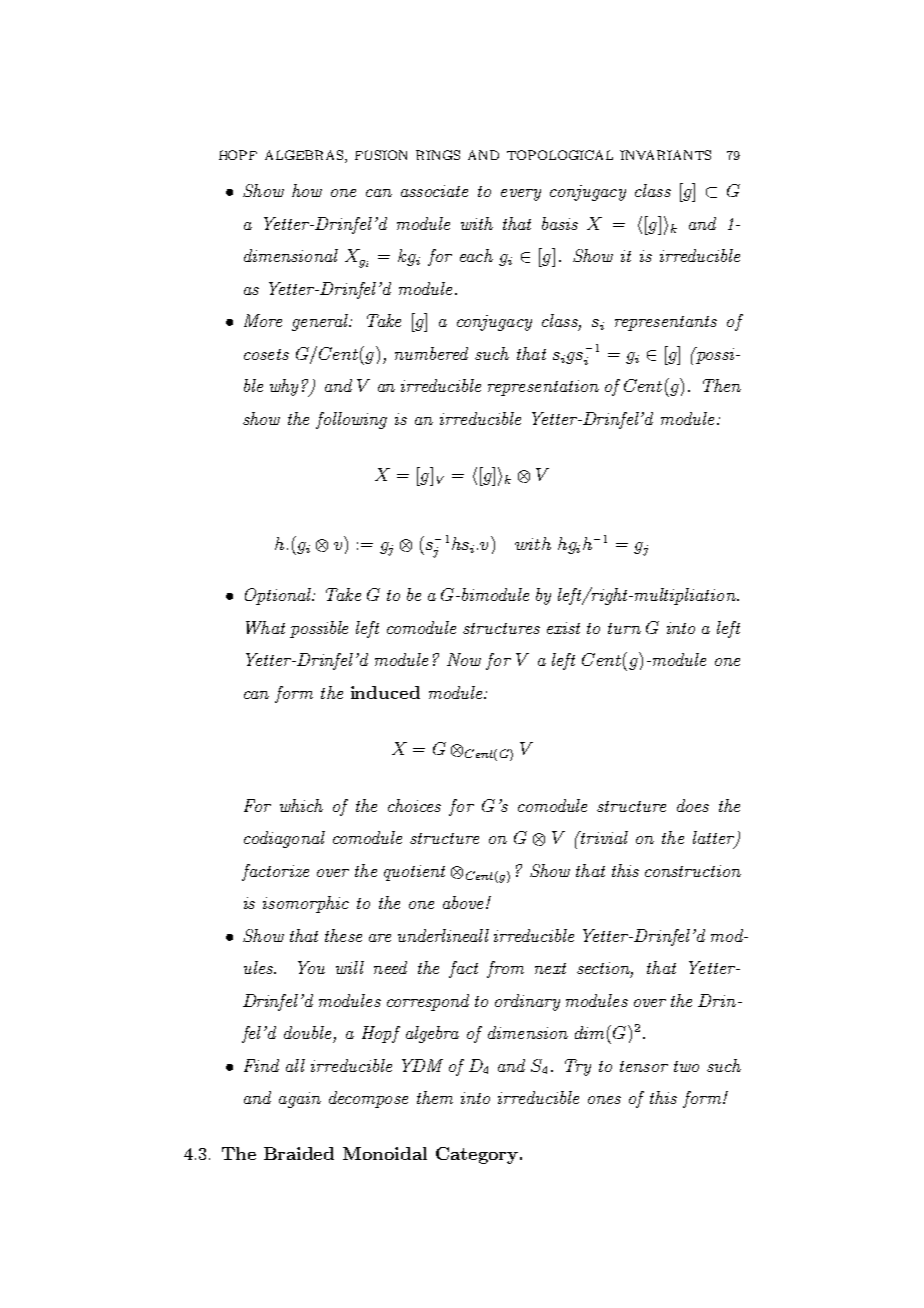  What do you see at coordinates (686, 1066) in the screenshot?
I see `two` at bounding box center [686, 1066].
